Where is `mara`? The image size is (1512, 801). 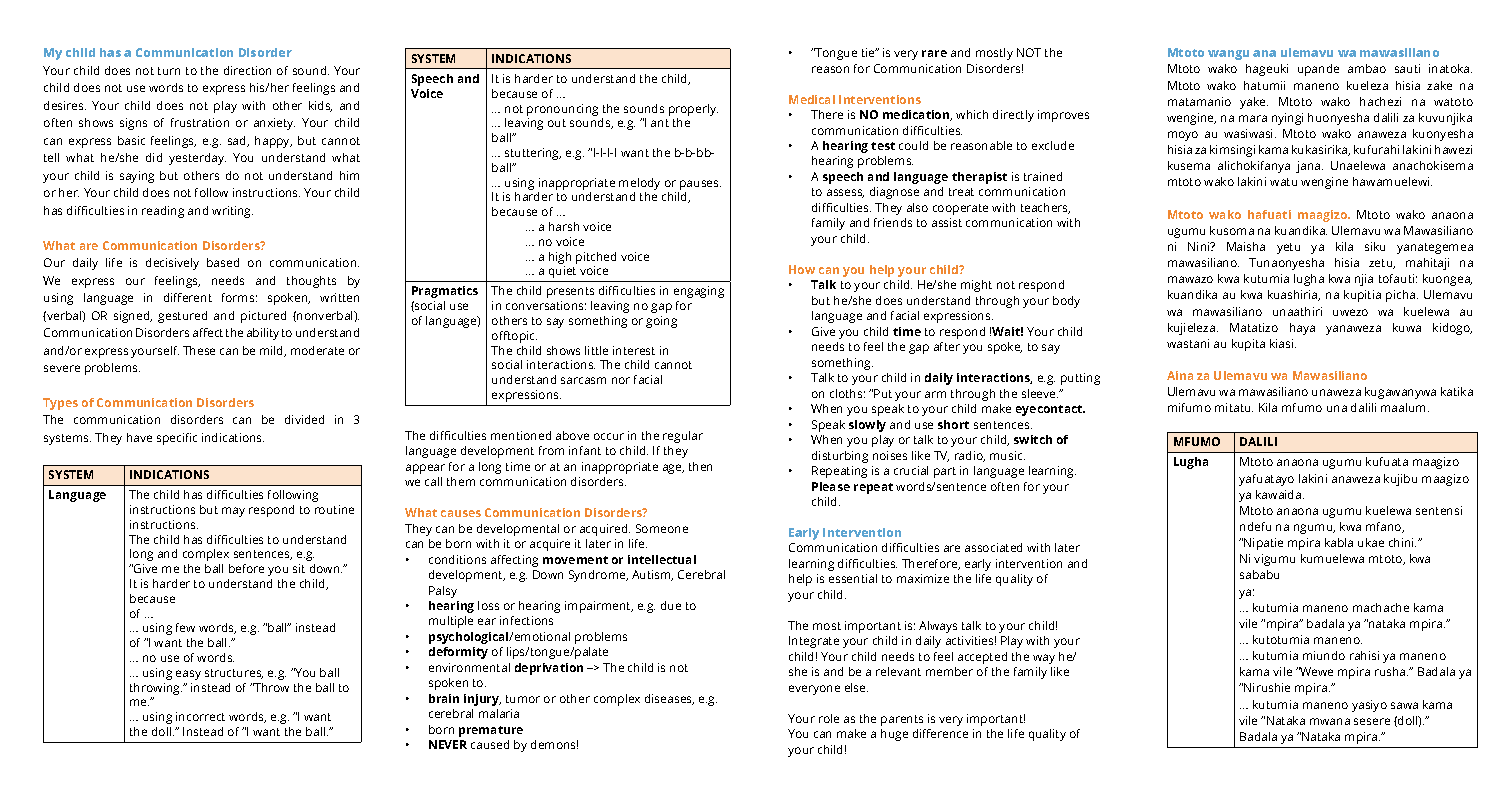
mara is located at coordinates (1253, 118).
